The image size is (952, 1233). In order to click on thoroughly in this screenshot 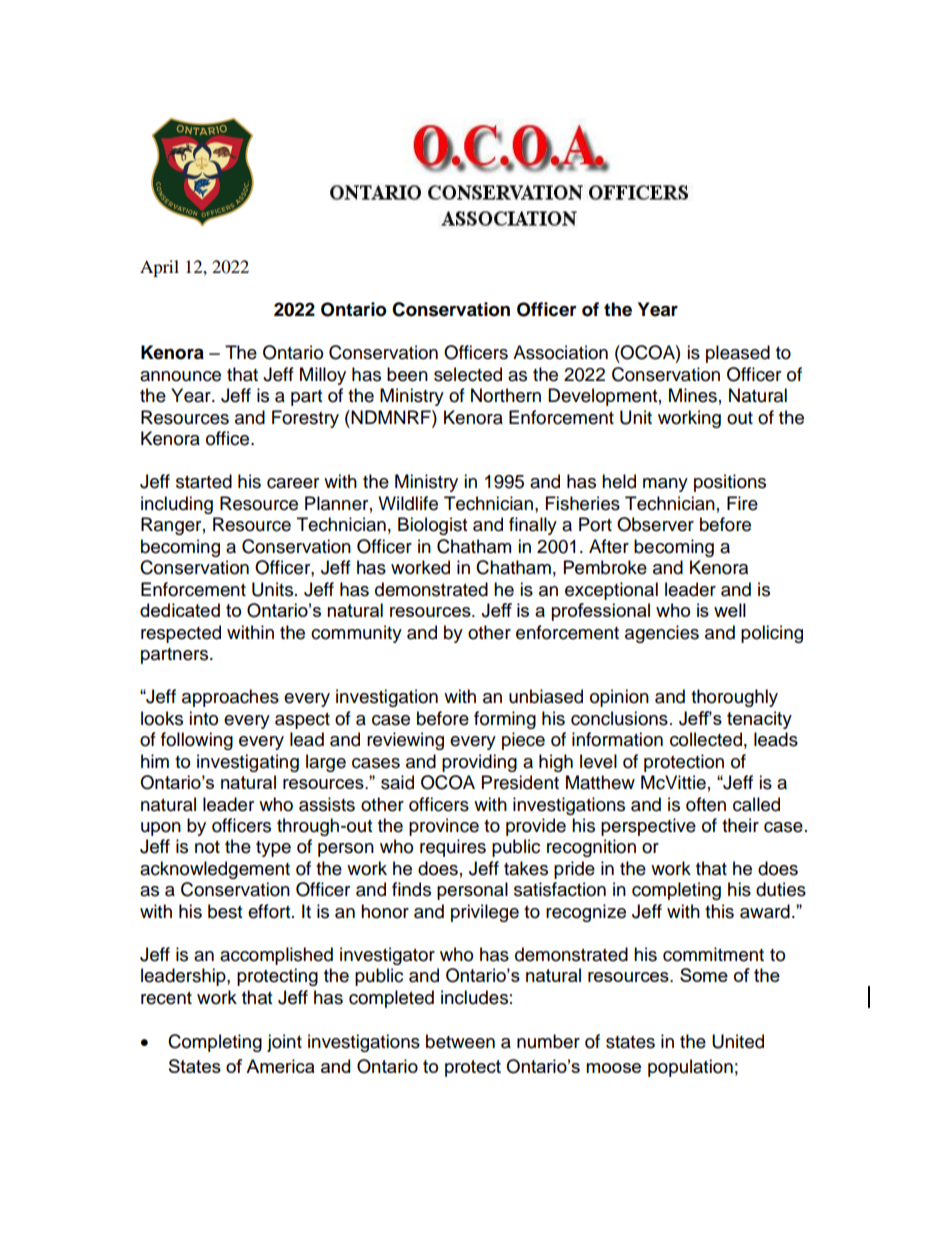, I will do `click(734, 698)`.
